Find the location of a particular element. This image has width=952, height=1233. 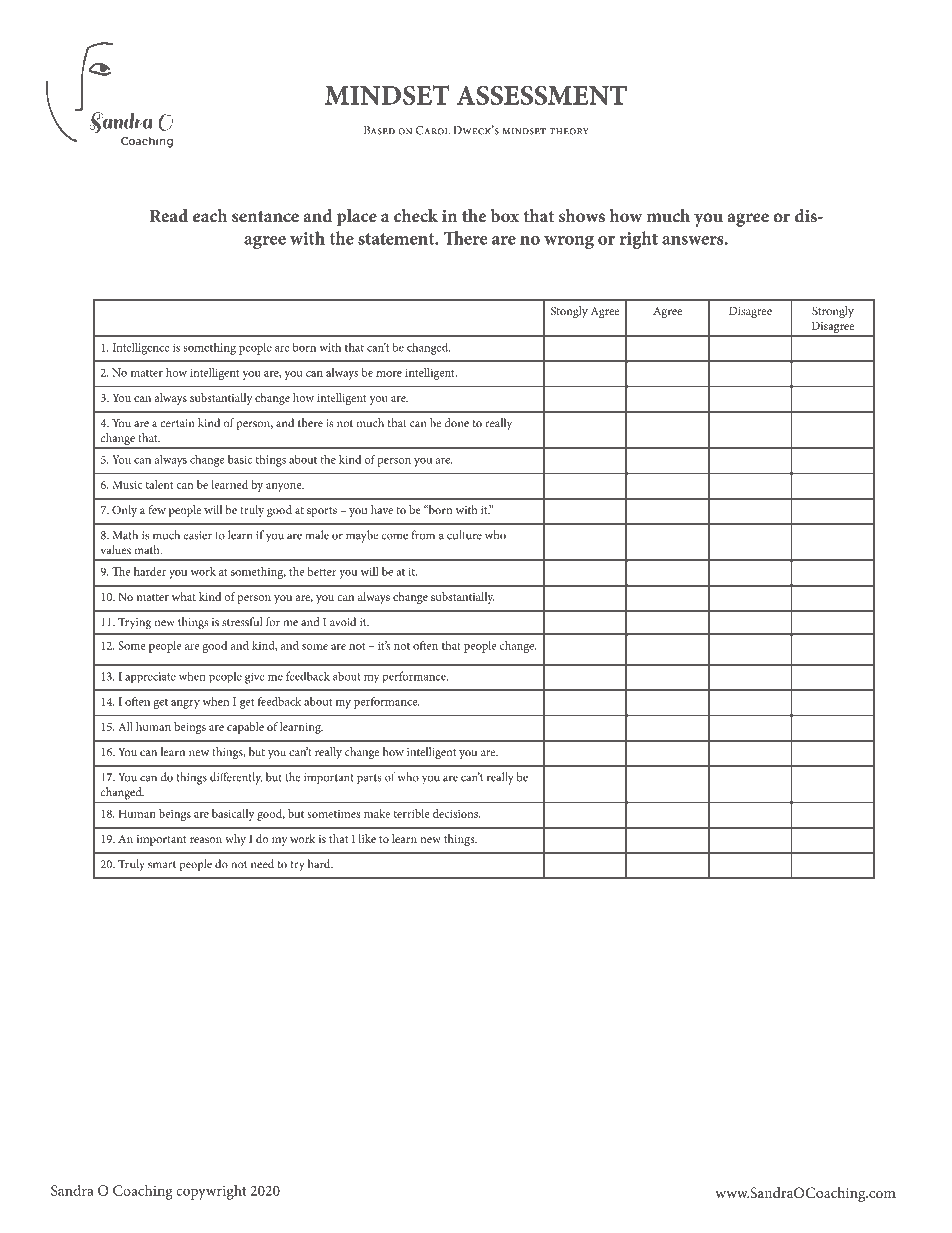

wrong is located at coordinates (569, 242).
